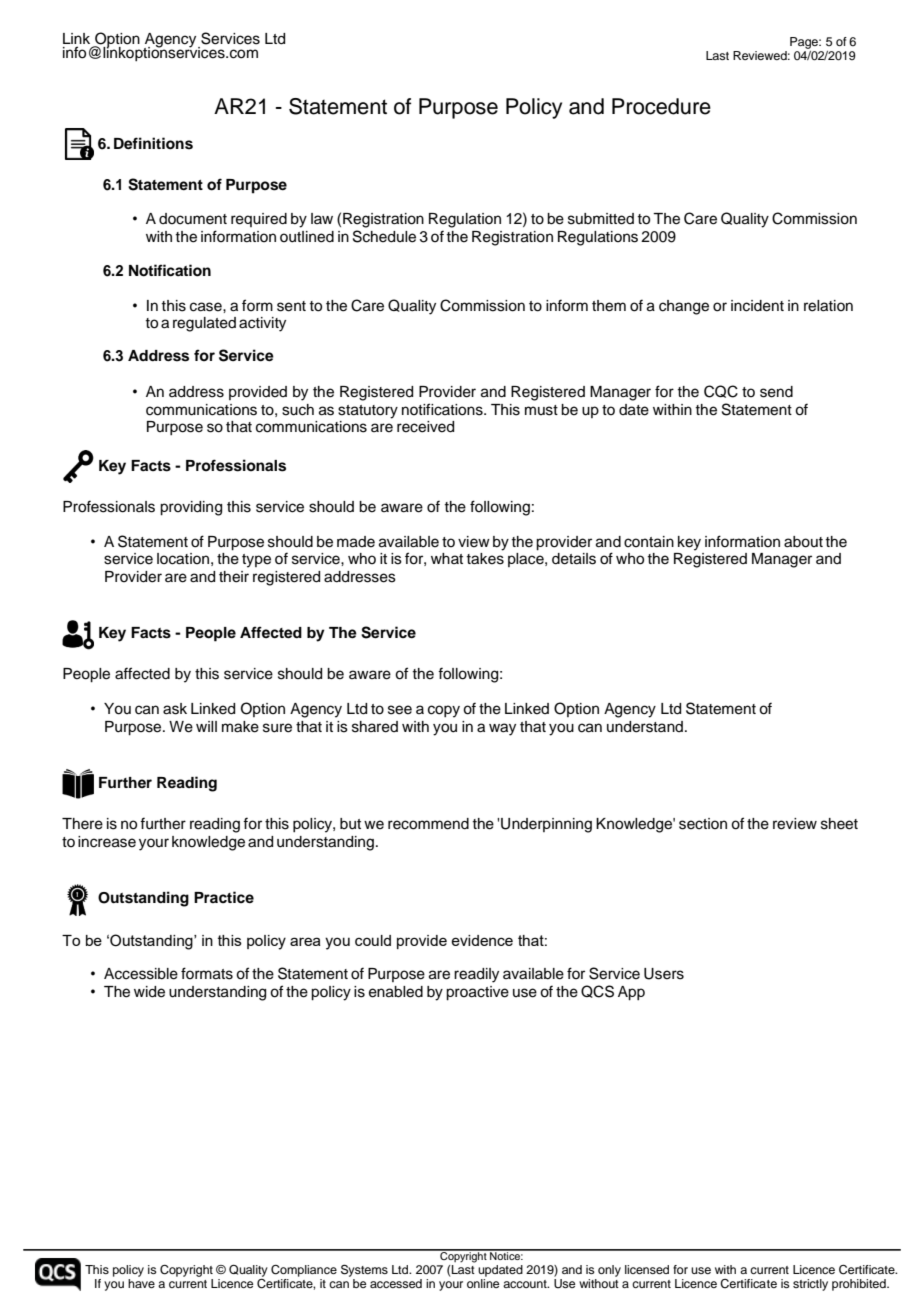 The image size is (924, 1309). I want to click on way, so click(502, 729).
